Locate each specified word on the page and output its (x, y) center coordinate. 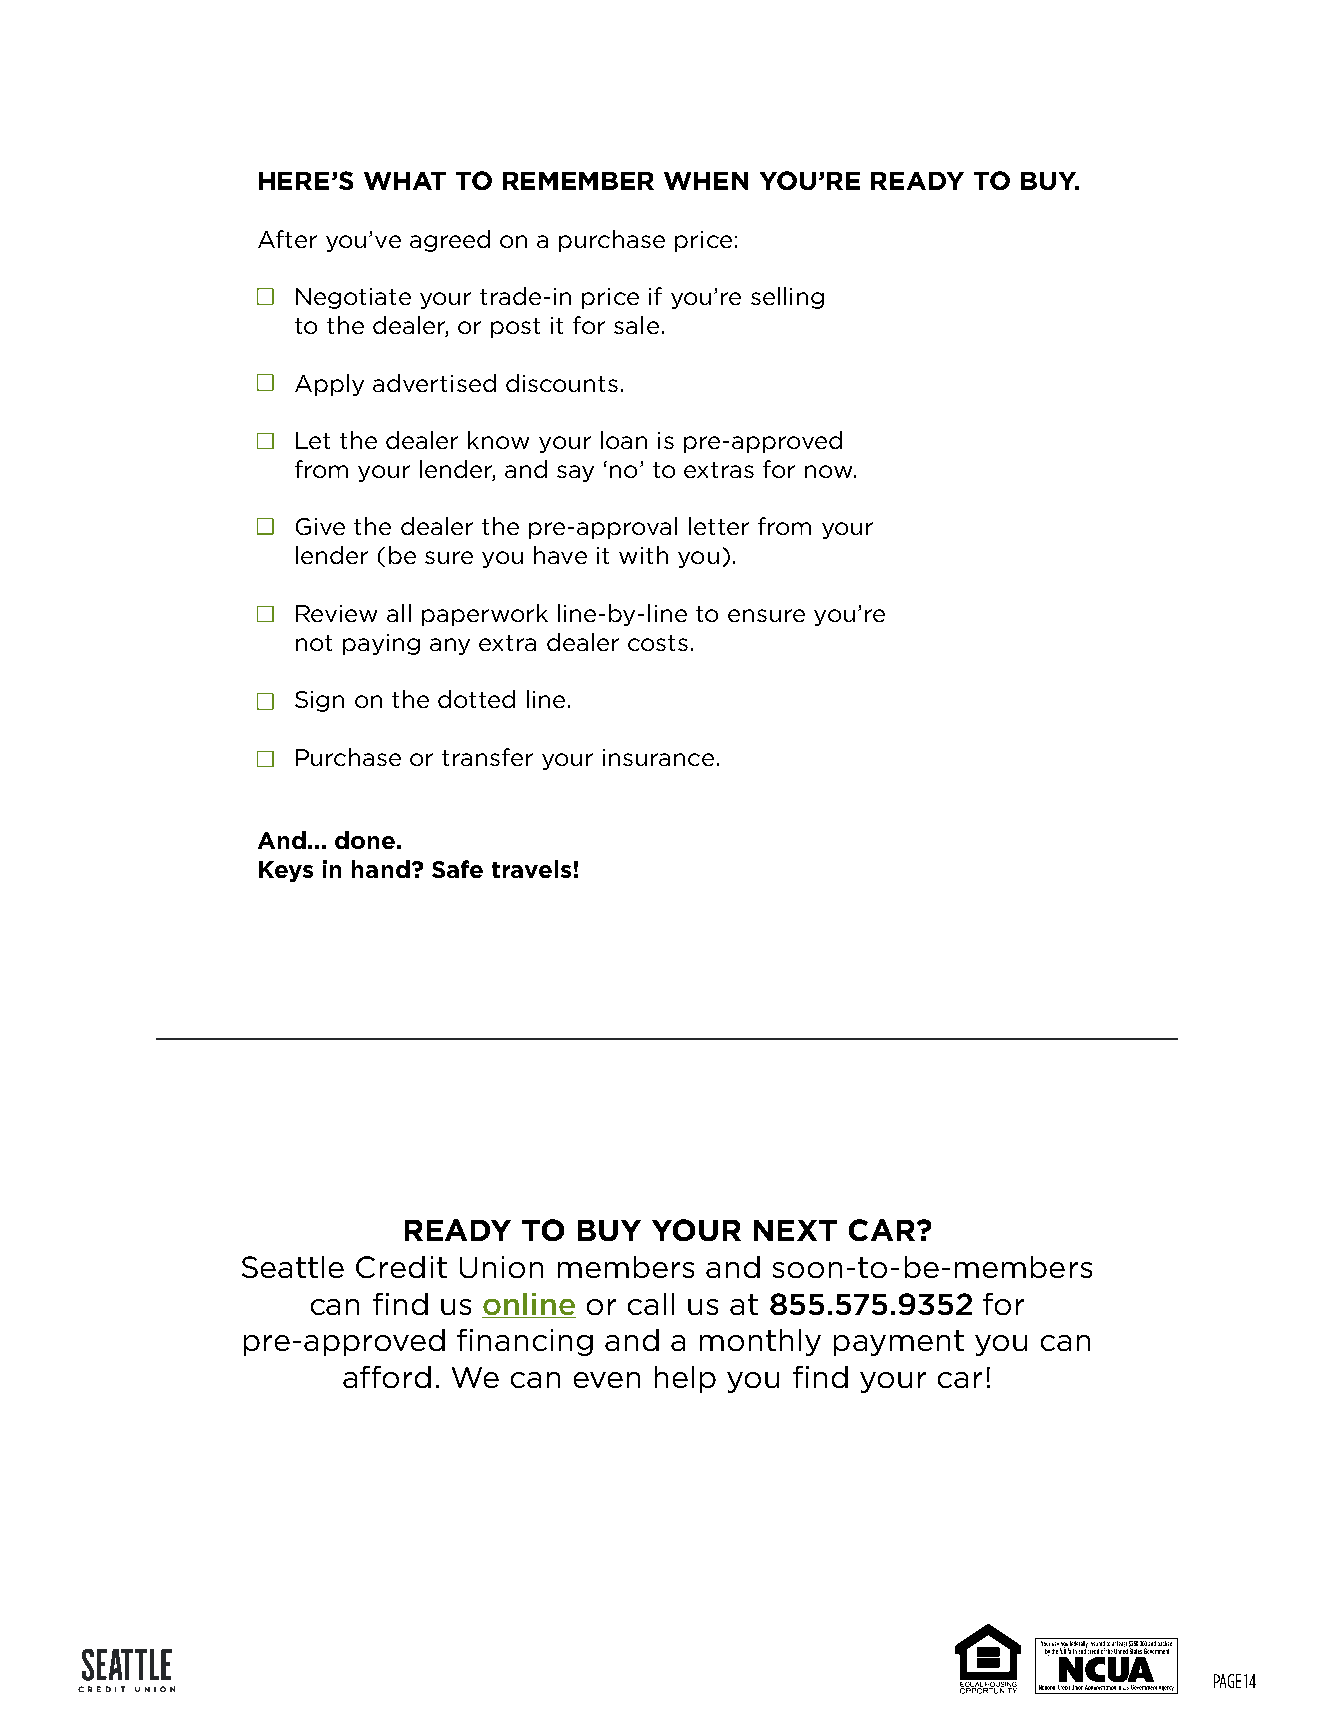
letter (719, 526)
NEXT (795, 1230)
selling (787, 298)
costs (658, 643)
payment (899, 1343)
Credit (401, 1267)
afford (387, 1377)
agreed (450, 241)
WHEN (706, 181)
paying (381, 644)
